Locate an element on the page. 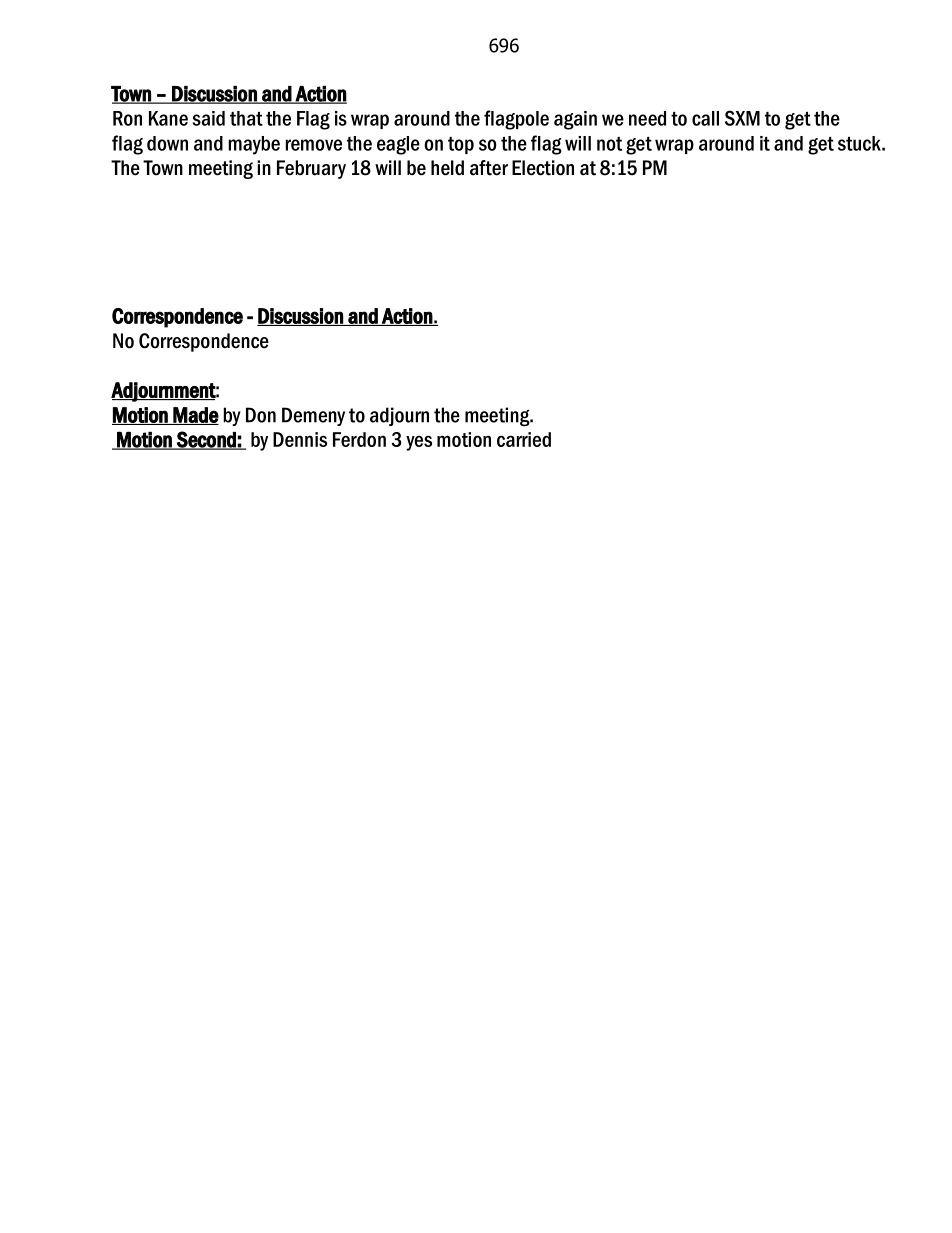  carried is located at coordinates (524, 439).
